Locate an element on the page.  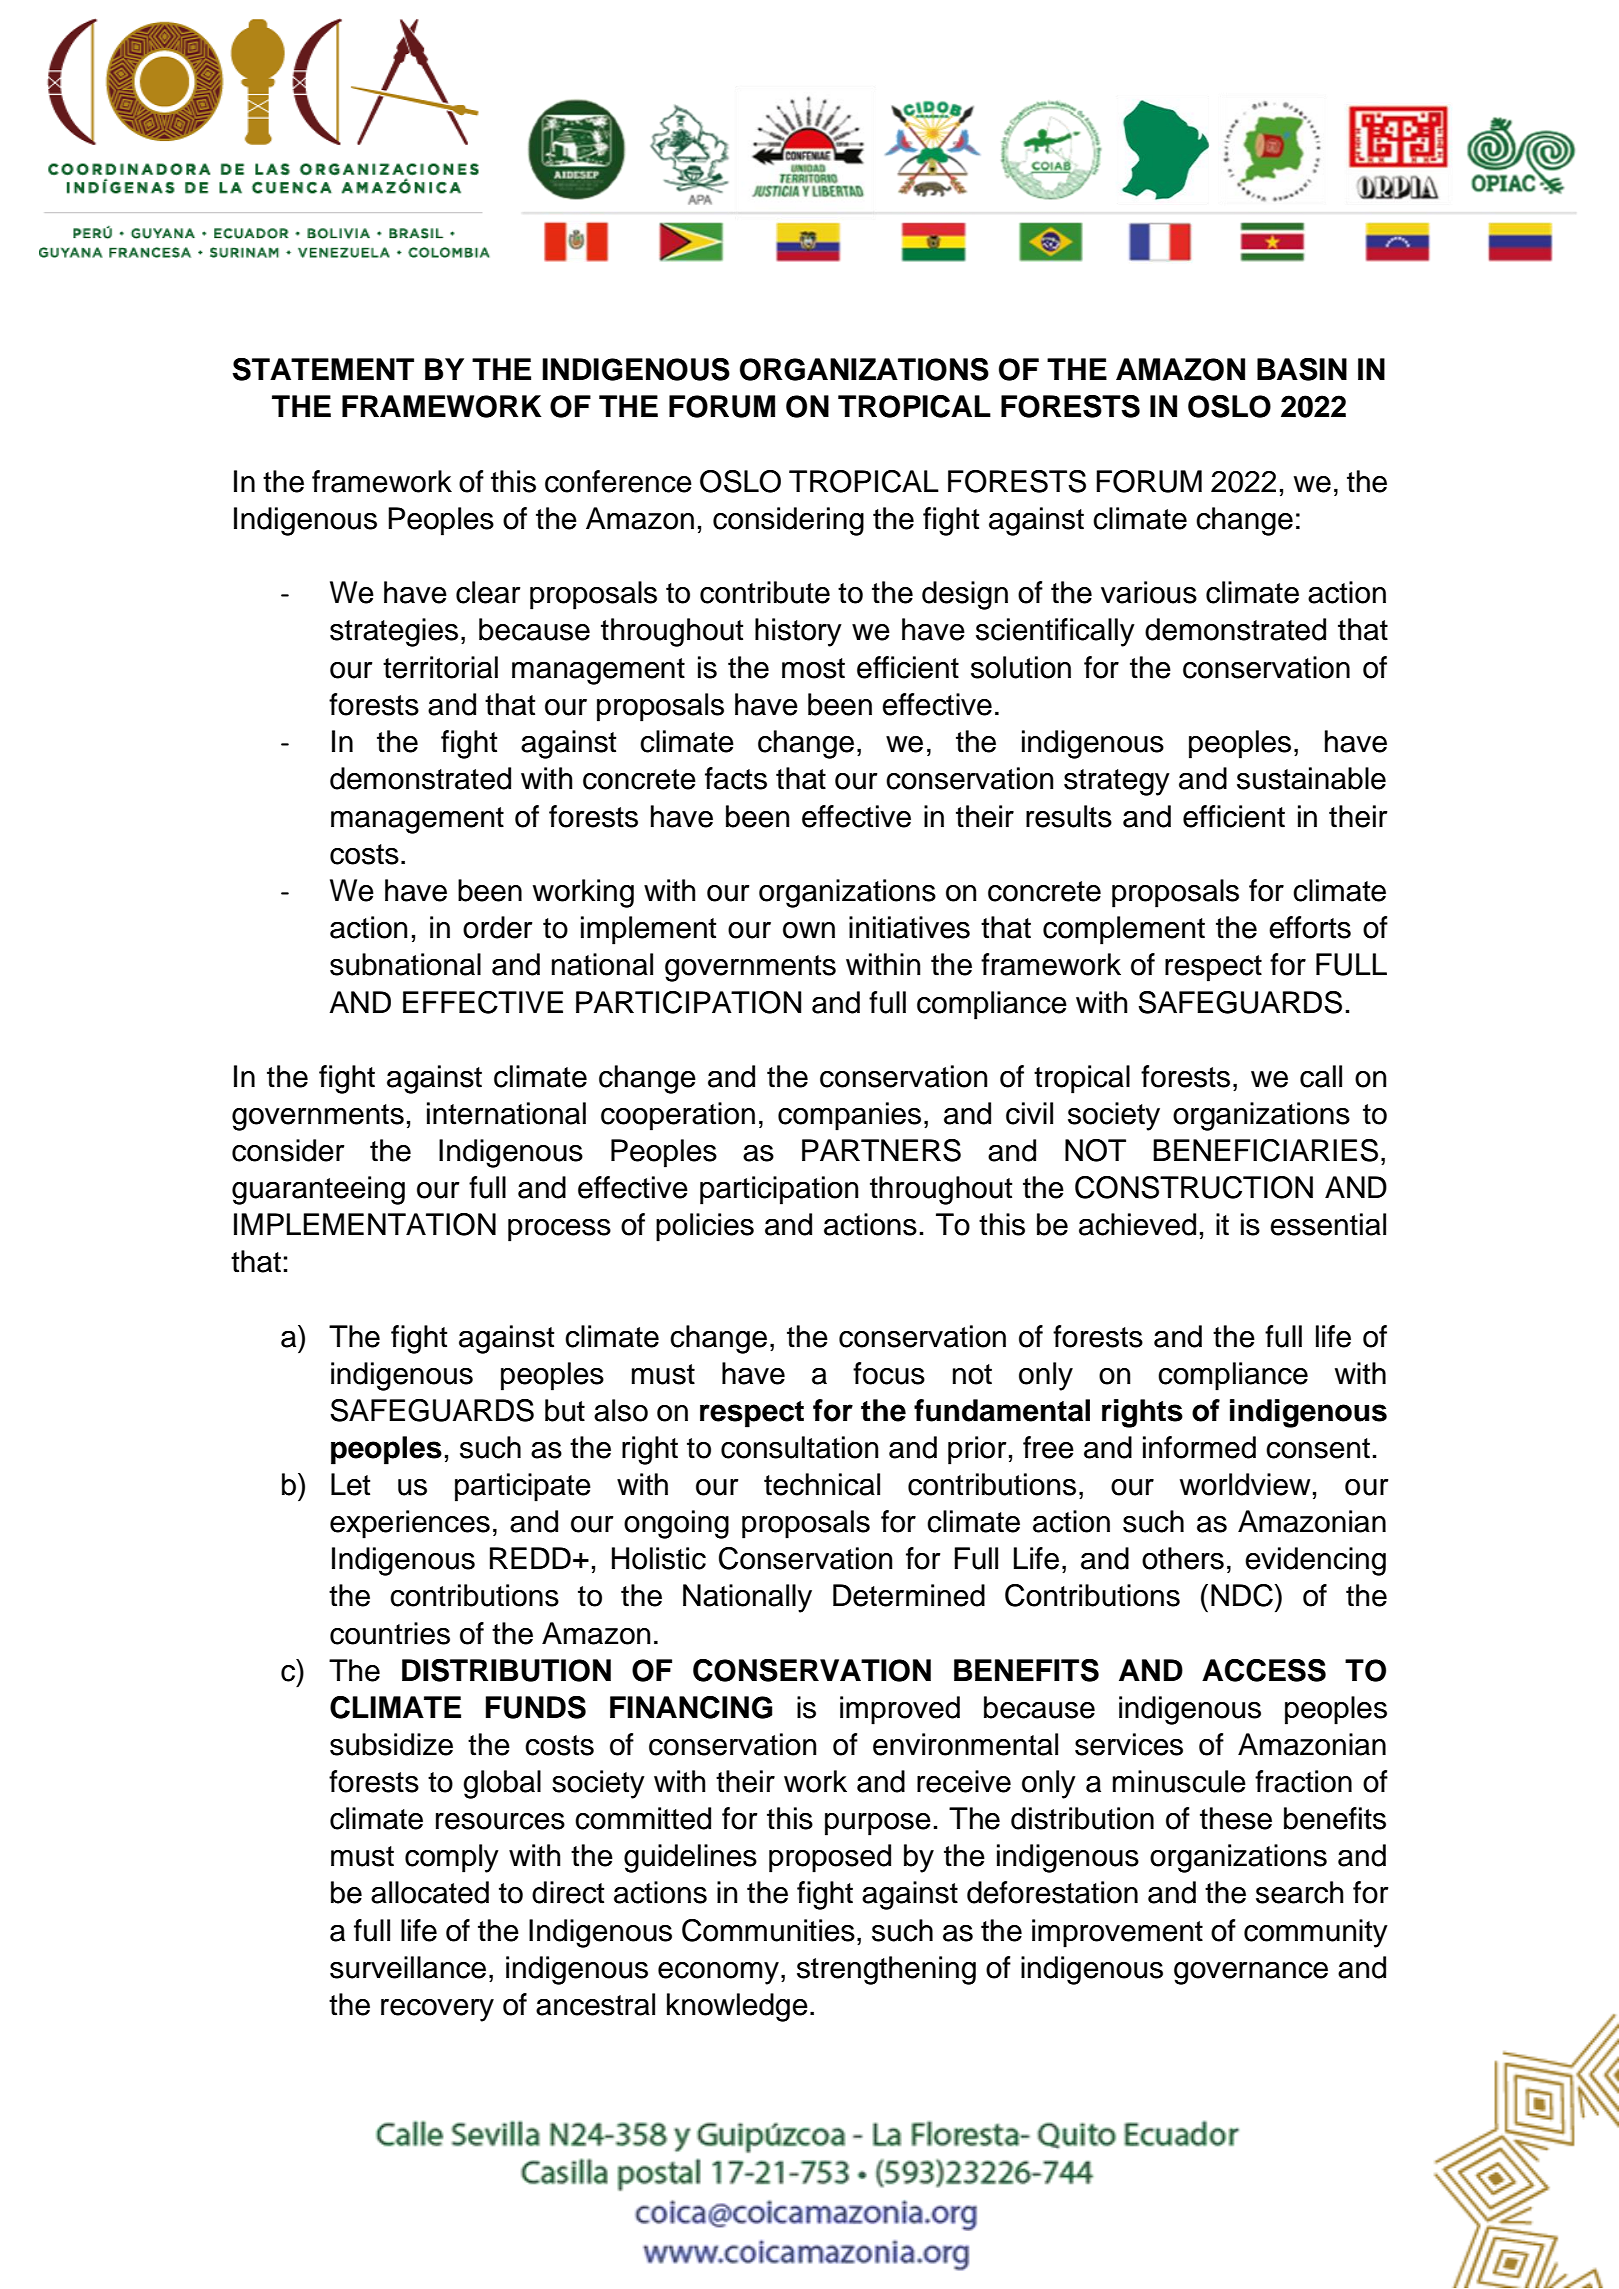
own is located at coordinates (809, 930).
